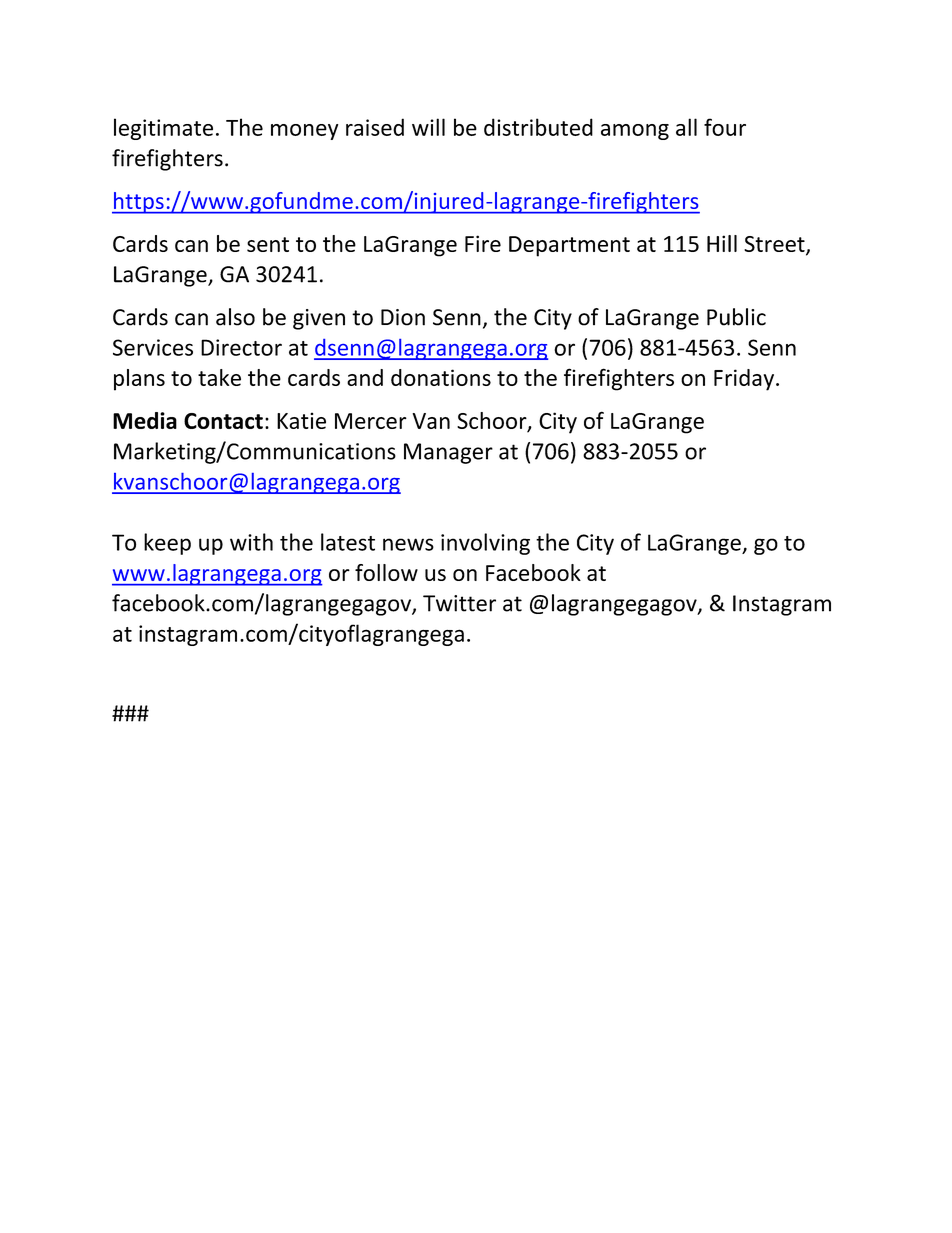  What do you see at coordinates (167, 544) in the document?
I see `keep` at bounding box center [167, 544].
